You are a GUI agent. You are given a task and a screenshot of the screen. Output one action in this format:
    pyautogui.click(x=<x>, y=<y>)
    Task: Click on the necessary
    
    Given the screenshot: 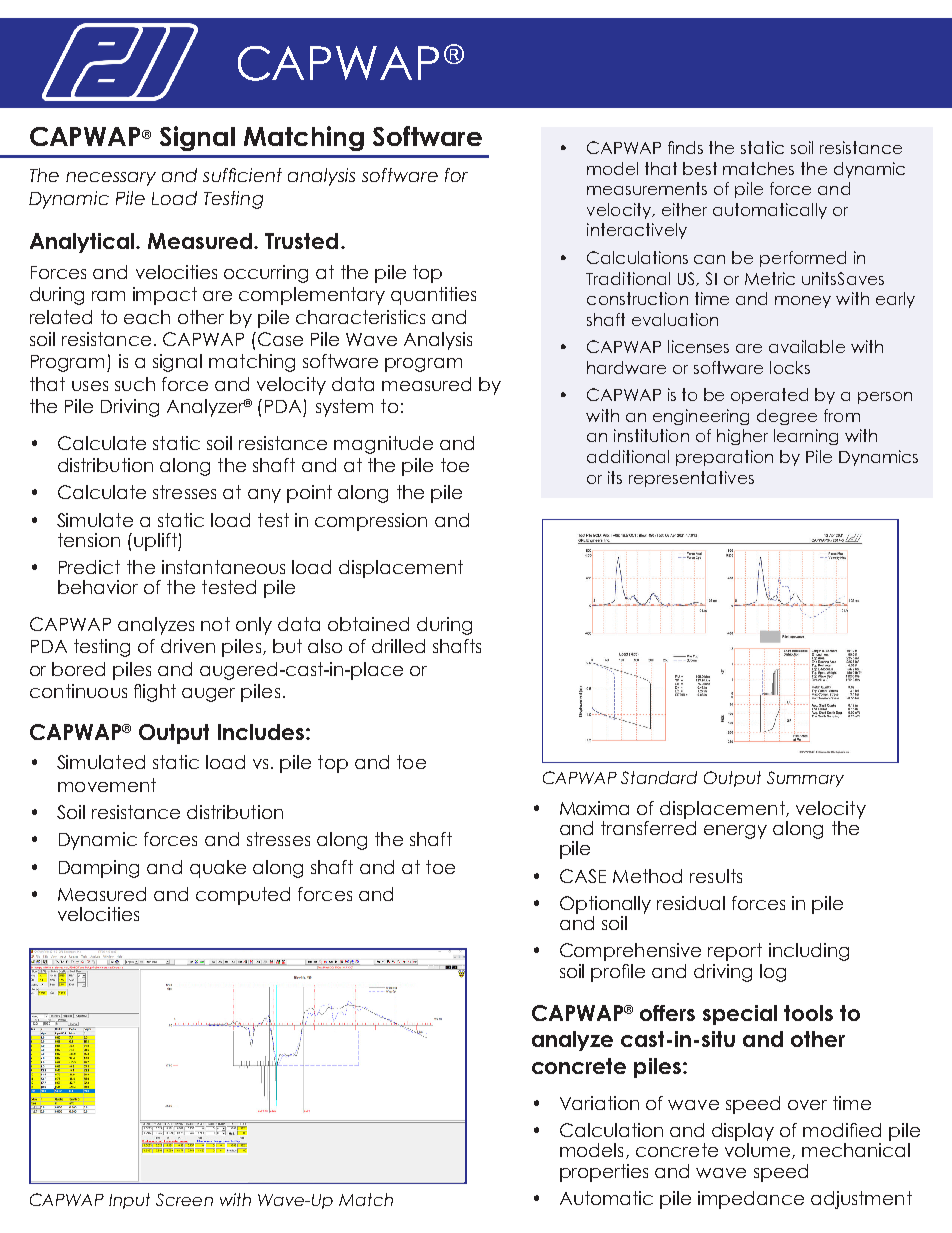 What is the action you would take?
    pyautogui.click(x=111, y=179)
